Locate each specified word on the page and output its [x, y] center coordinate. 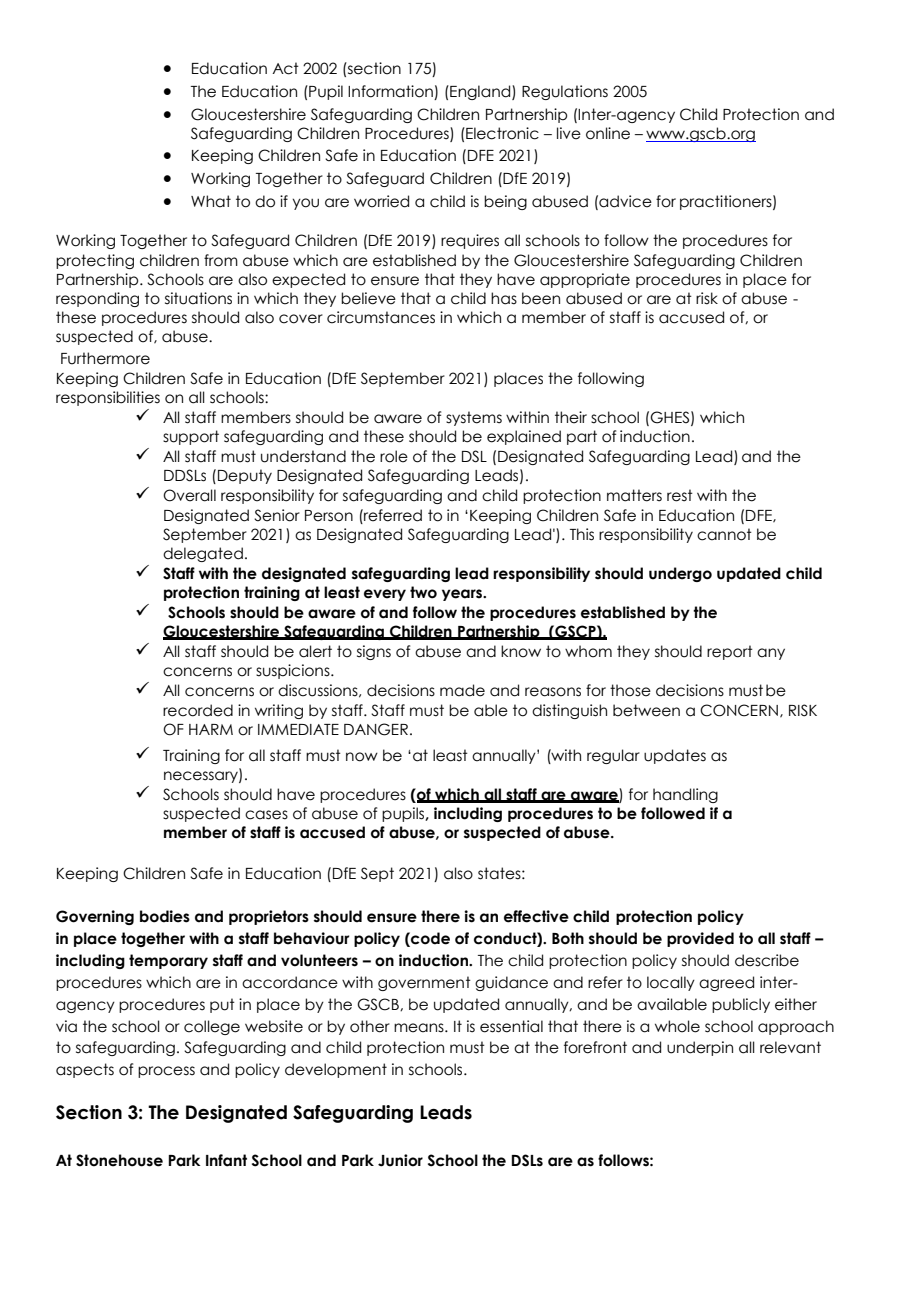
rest [680, 495]
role [394, 456]
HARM [211, 729]
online [608, 133]
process [166, 1072]
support [191, 437]
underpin [700, 1048]
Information [391, 92]
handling [685, 795]
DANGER [376, 729]
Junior [400, 1160]
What [211, 201]
